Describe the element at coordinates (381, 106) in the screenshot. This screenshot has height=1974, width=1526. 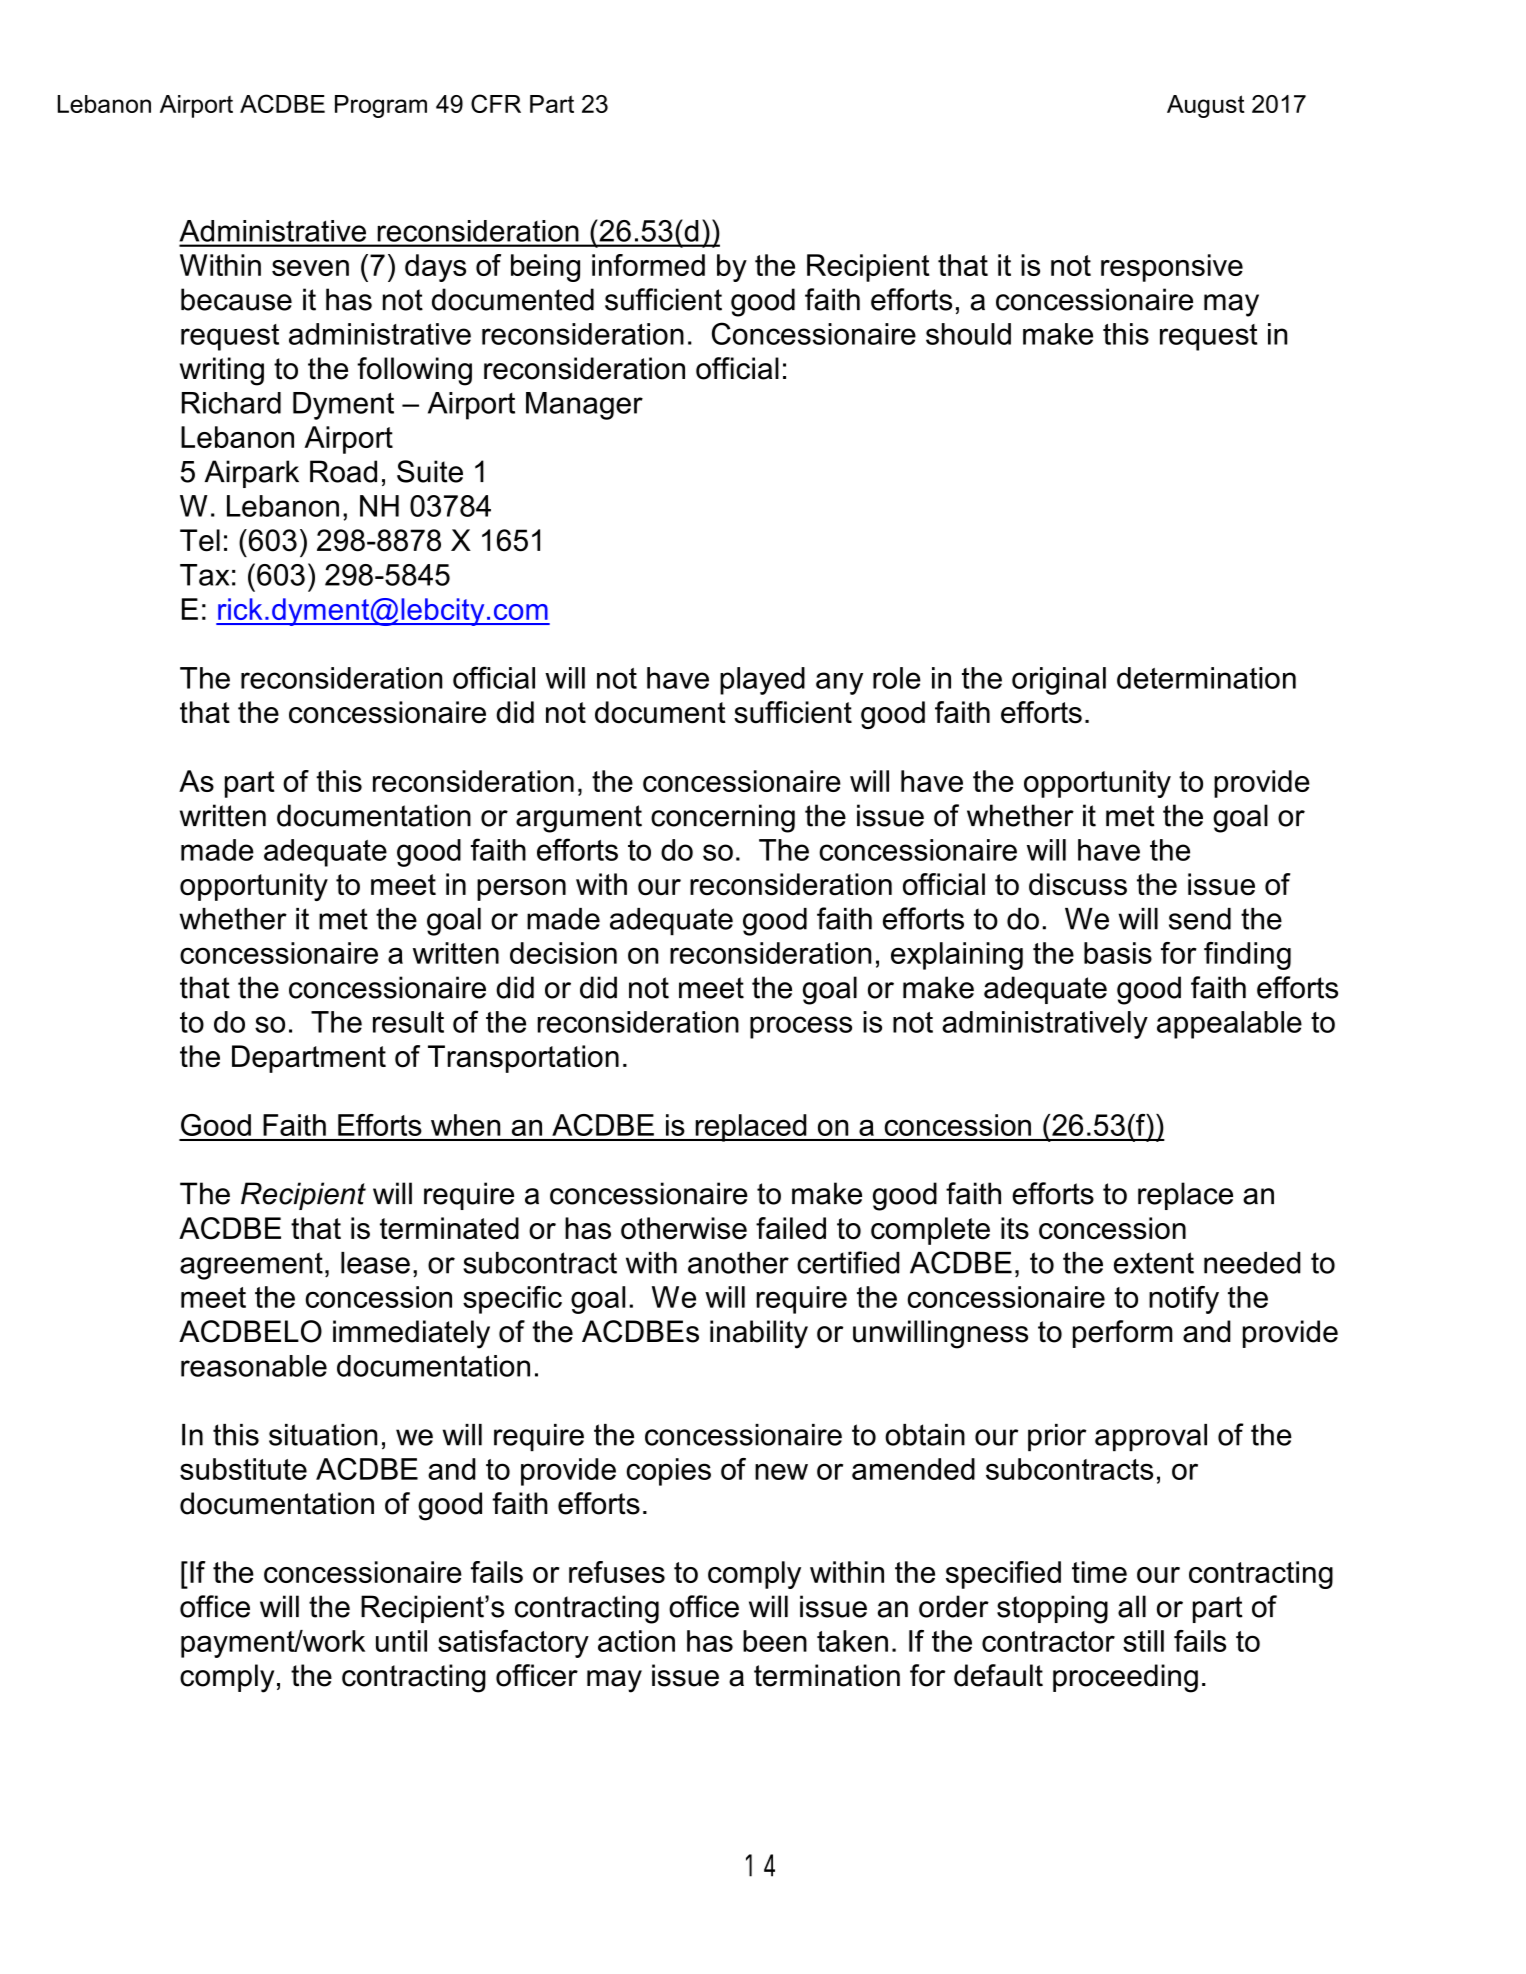
I see `Program` at that location.
